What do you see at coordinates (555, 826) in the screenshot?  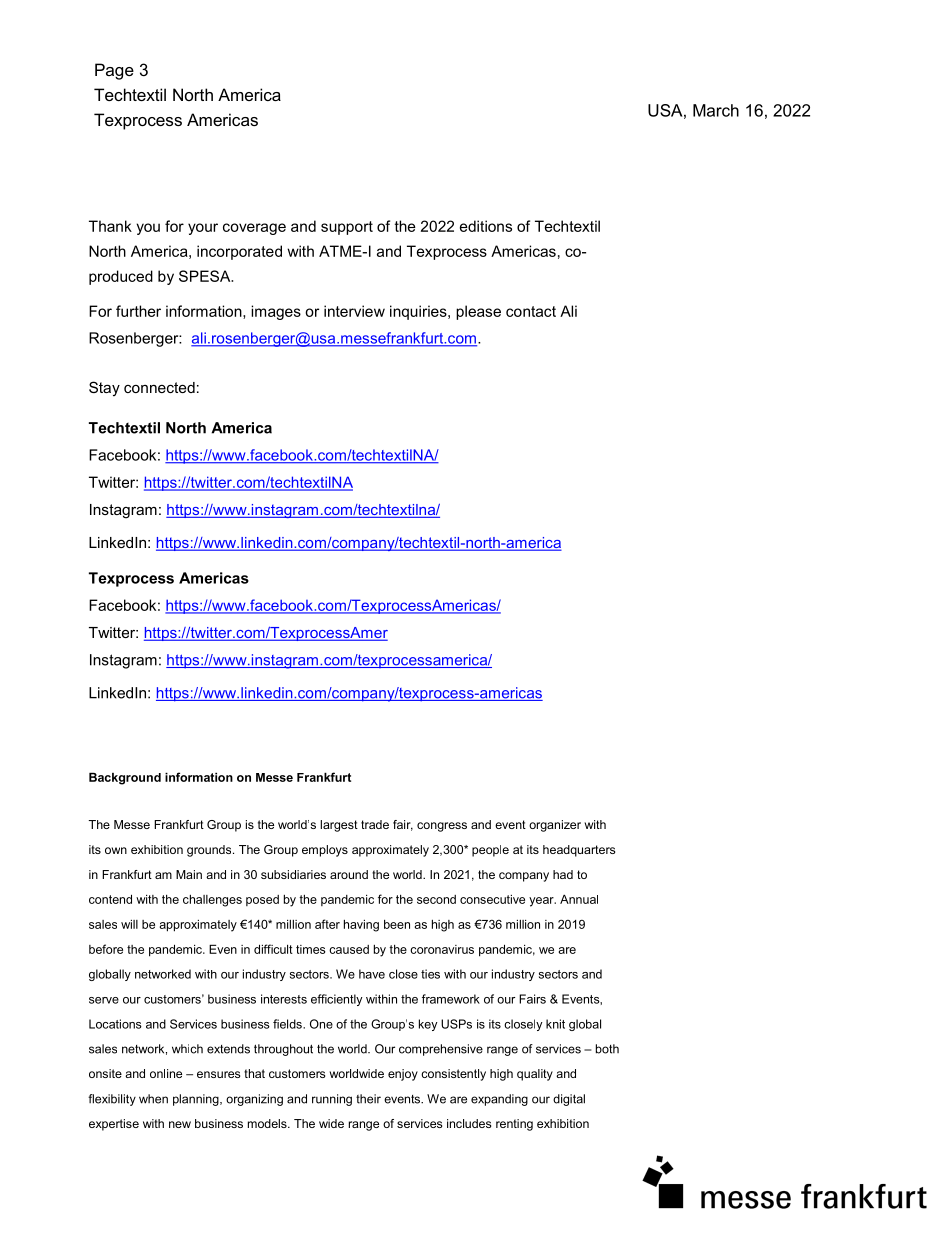 I see `organizer` at bounding box center [555, 826].
